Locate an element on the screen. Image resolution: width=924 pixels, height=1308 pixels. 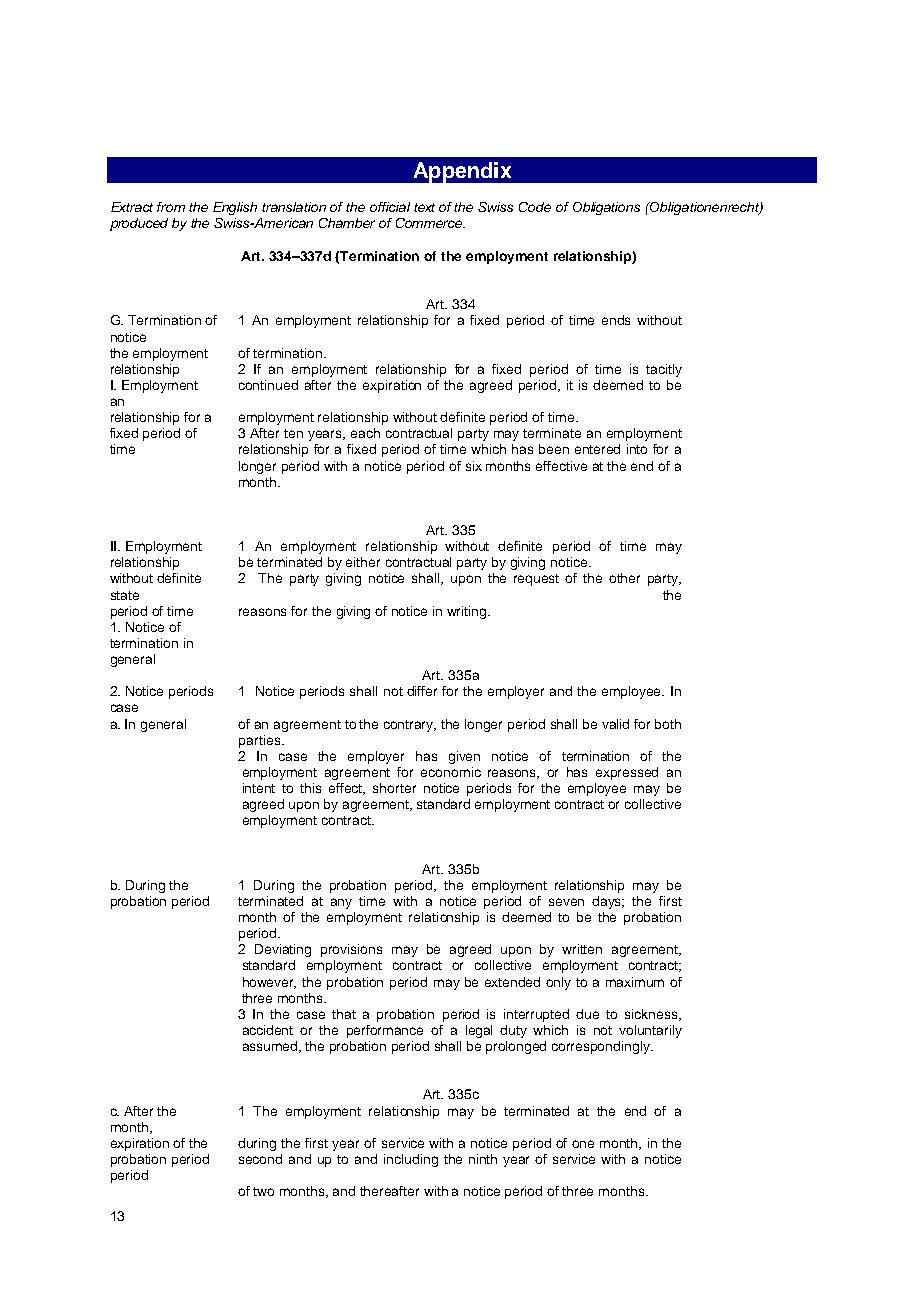
however is located at coordinates (269, 983).
